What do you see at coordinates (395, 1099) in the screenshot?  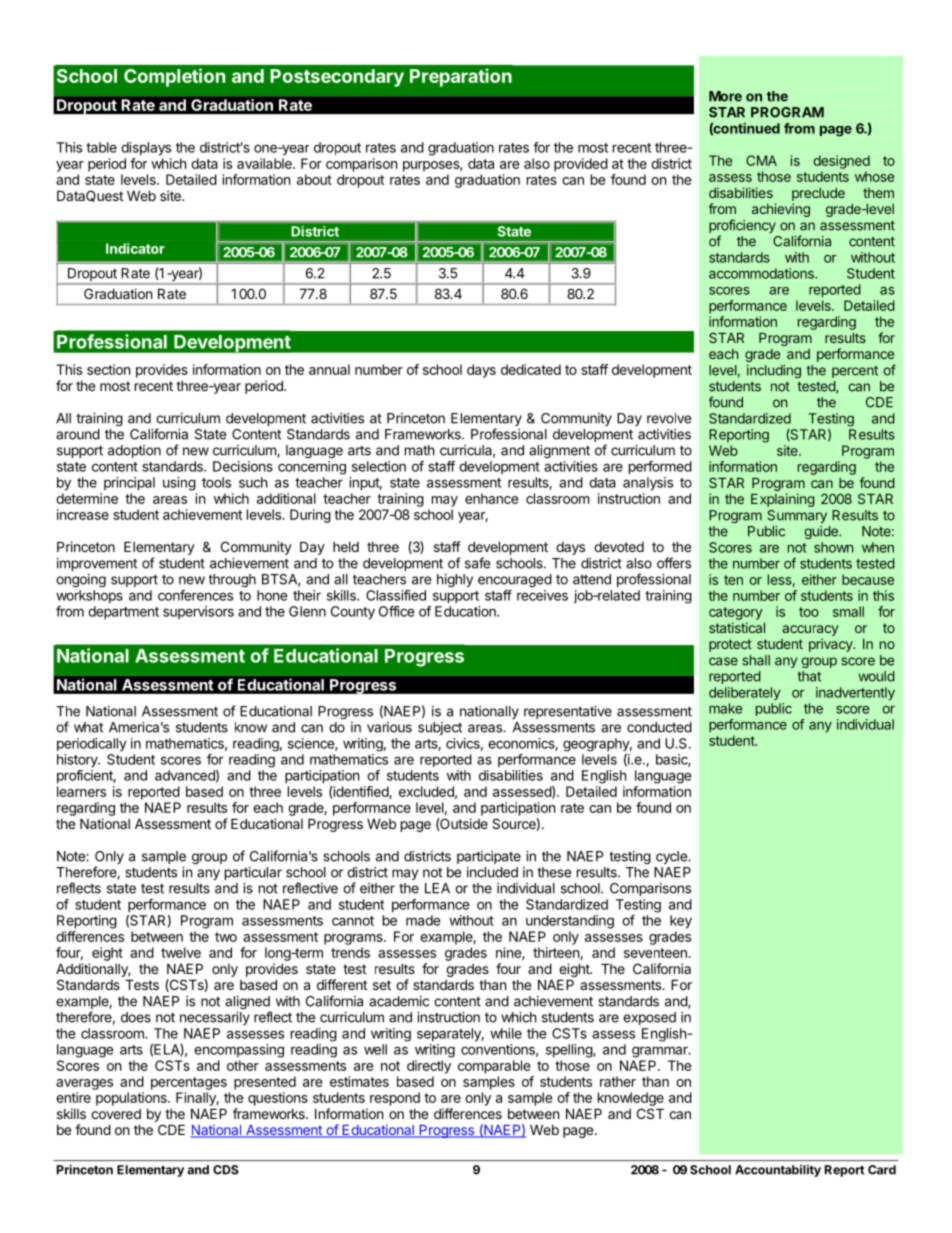 I see `respond` at bounding box center [395, 1099].
